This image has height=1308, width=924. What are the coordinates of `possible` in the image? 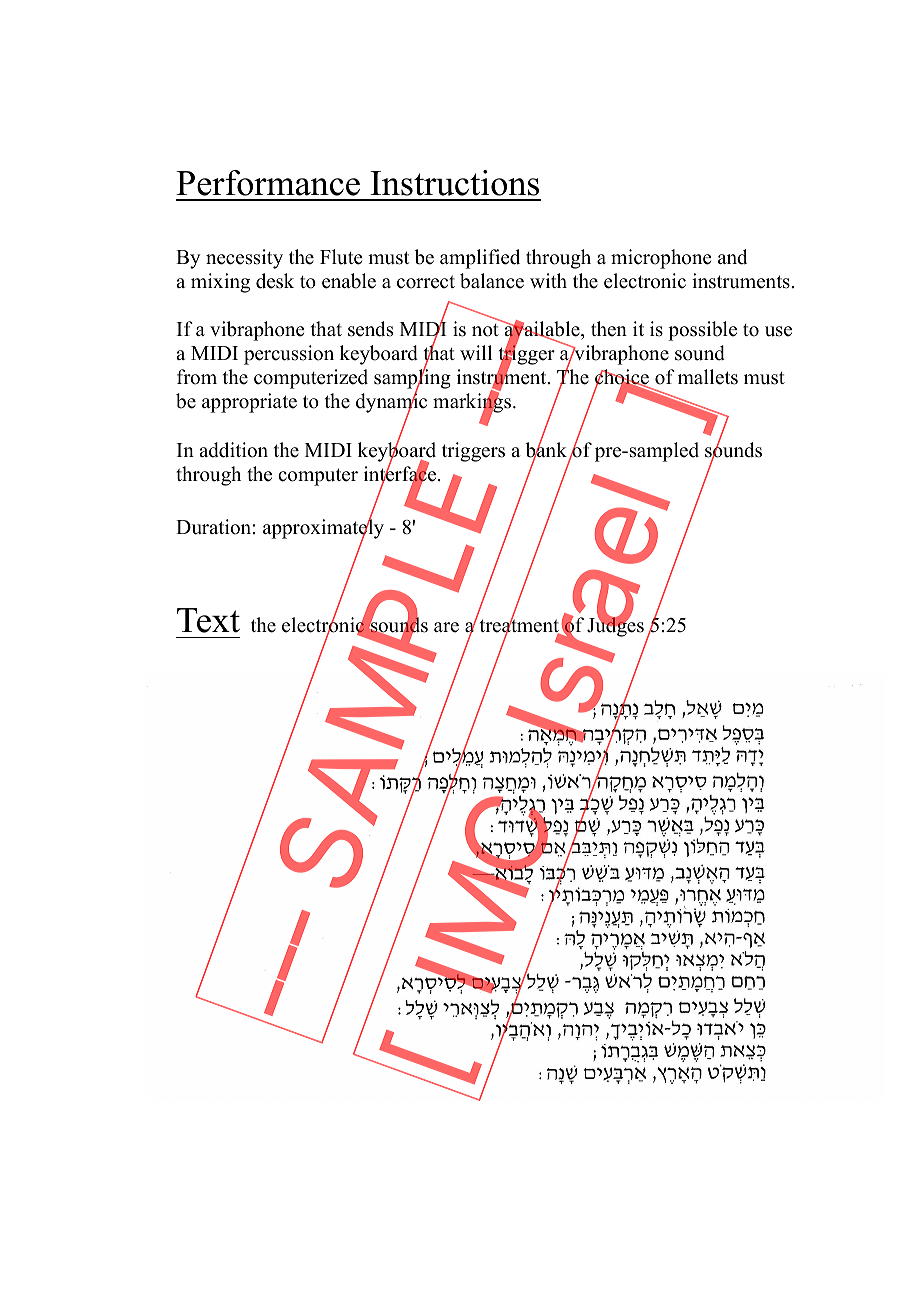 It's located at (702, 331).
